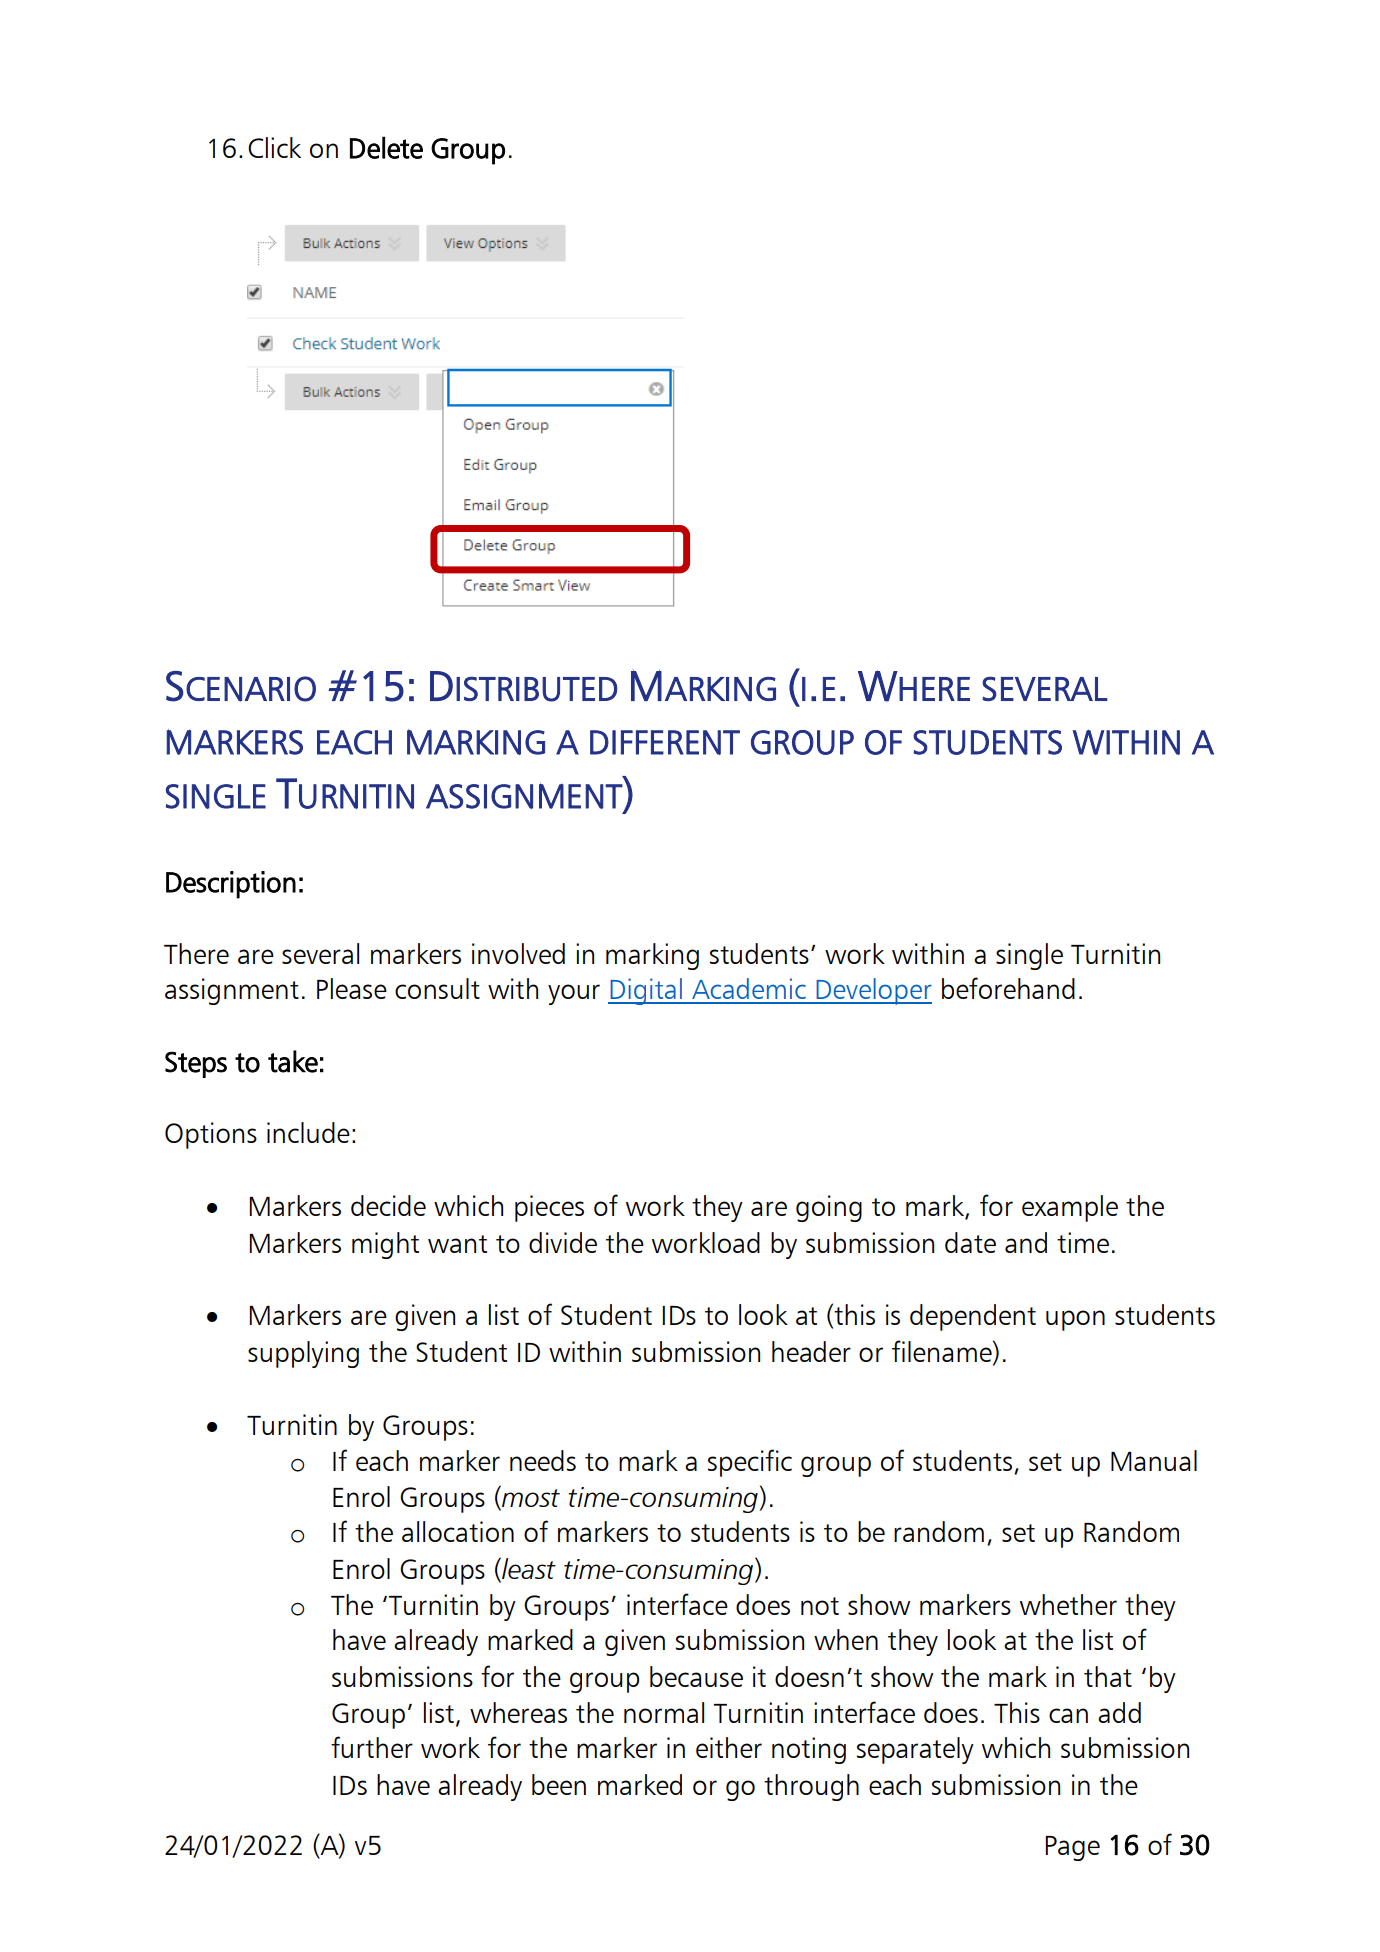  What do you see at coordinates (970, 1242) in the screenshot?
I see `date` at bounding box center [970, 1242].
